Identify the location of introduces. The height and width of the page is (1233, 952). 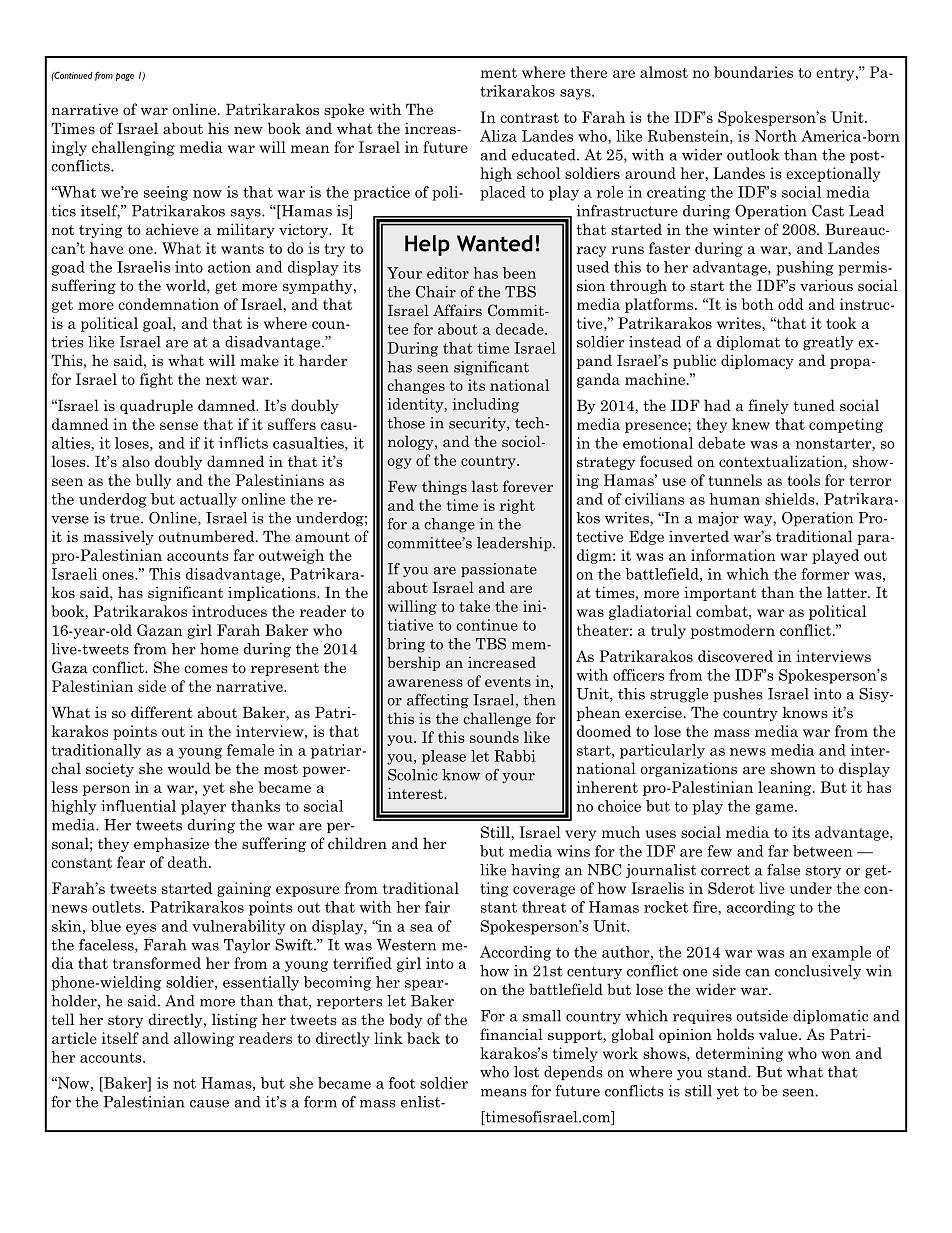
(229, 611).
